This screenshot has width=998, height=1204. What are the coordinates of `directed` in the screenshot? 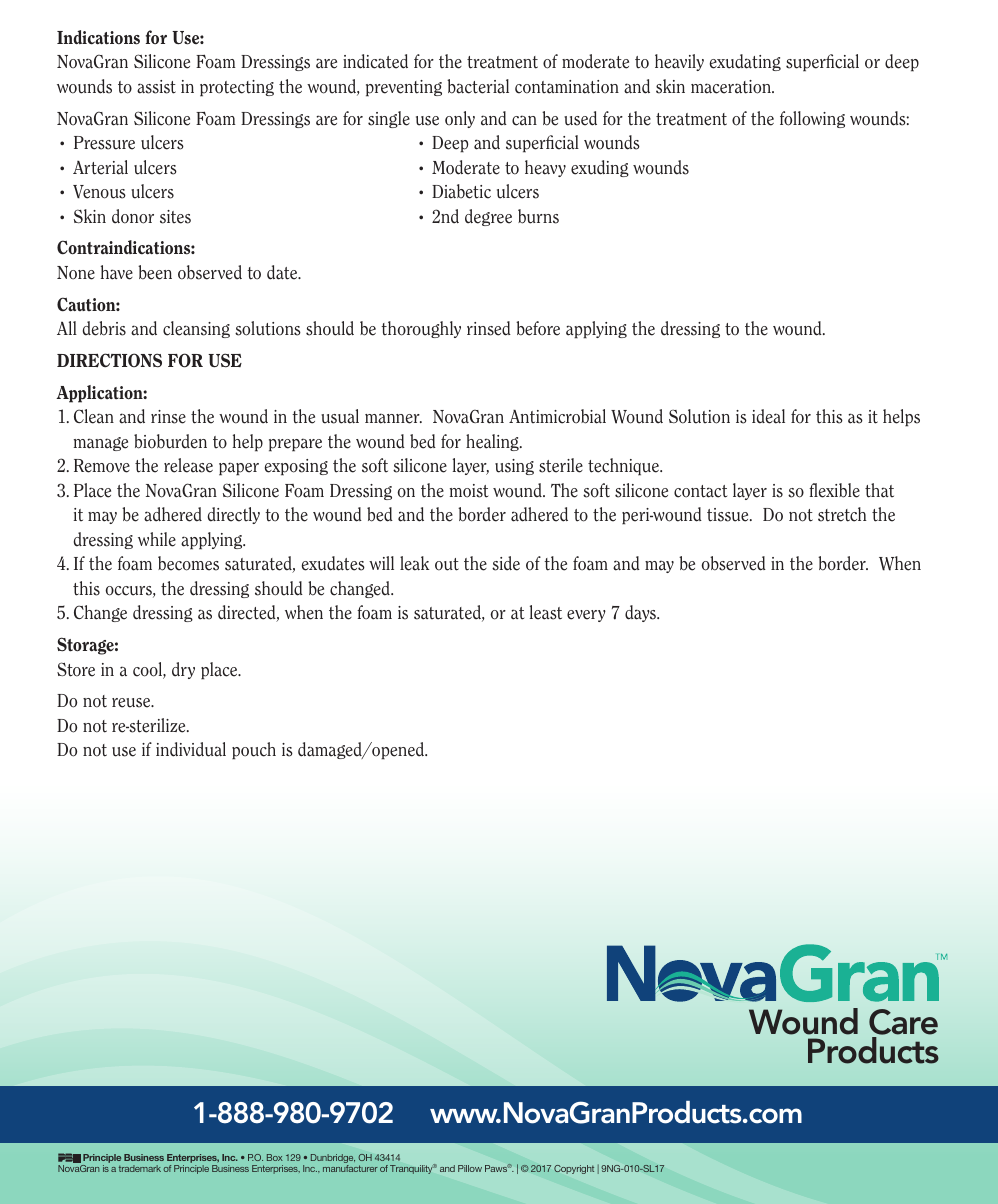 It's located at (248, 613).
